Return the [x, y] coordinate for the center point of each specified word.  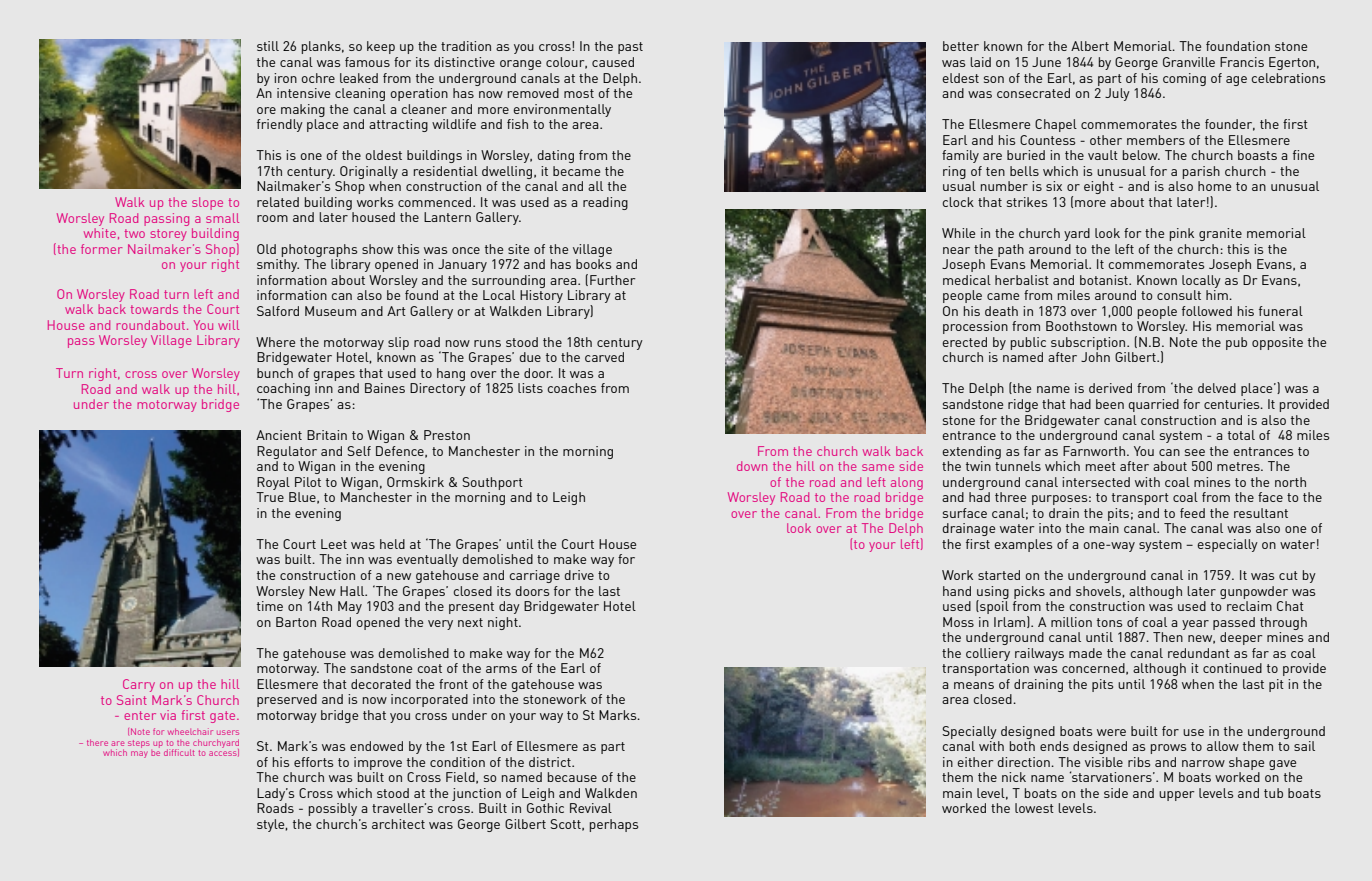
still [268, 46]
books [593, 264]
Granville [1189, 62]
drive [579, 575]
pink [1182, 234]
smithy [278, 265]
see [1195, 452]
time [270, 606]
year [1195, 625]
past [630, 48]
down [752, 466]
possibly [333, 809]
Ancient [279, 435]
